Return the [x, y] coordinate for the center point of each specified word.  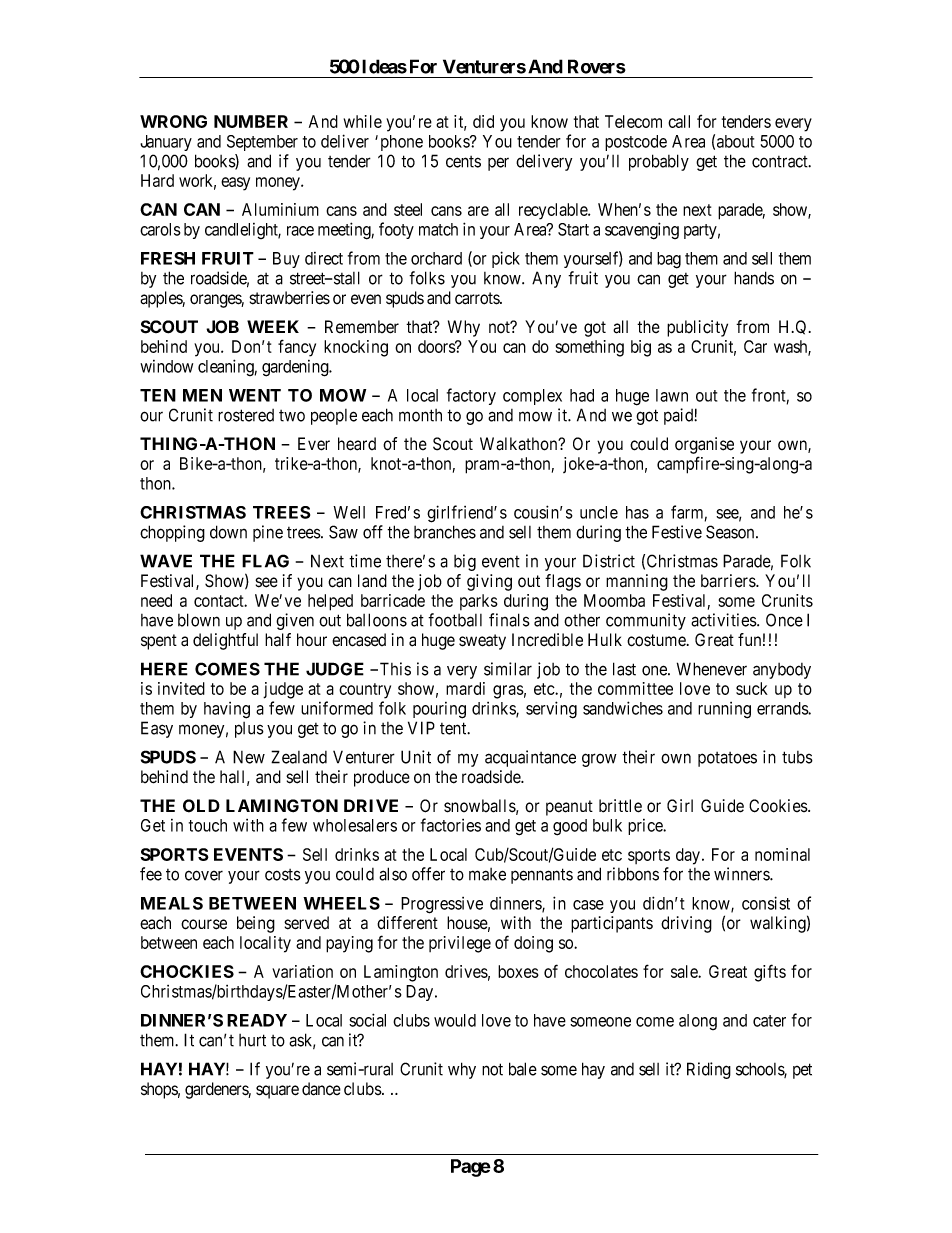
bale [523, 1069]
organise [704, 445]
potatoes [727, 759]
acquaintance [530, 758]
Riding [709, 1070]
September [262, 143]
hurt [252, 1040]
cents [463, 162]
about [735, 141]
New [249, 757]
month [420, 415]
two [292, 416]
